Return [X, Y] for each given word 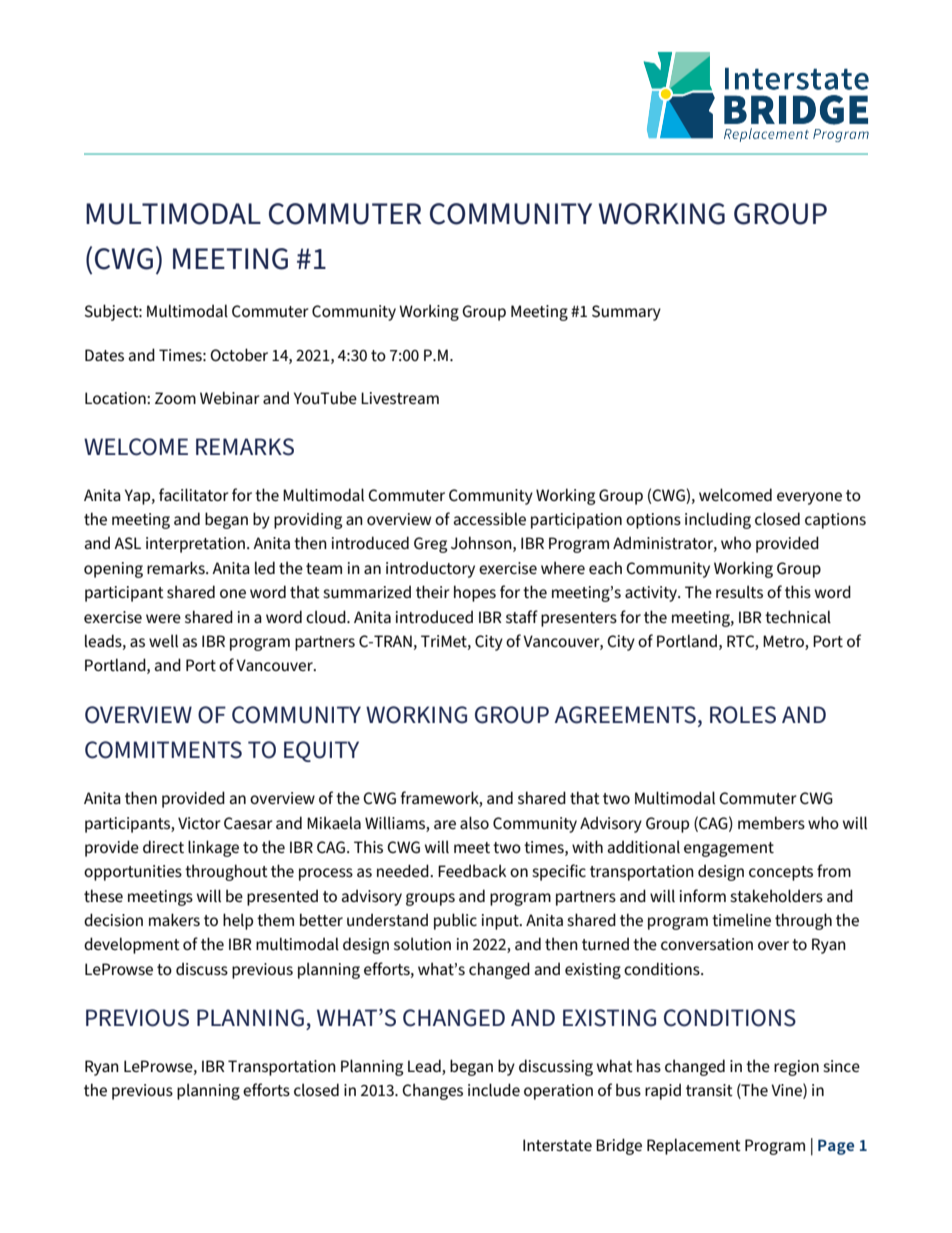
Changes [432, 1091]
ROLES [743, 715]
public [455, 921]
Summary [626, 313]
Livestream [400, 398]
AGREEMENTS [625, 715]
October [239, 354]
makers [174, 919]
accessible [490, 518]
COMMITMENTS [163, 750]
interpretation [195, 545]
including [718, 520]
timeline [741, 919]
